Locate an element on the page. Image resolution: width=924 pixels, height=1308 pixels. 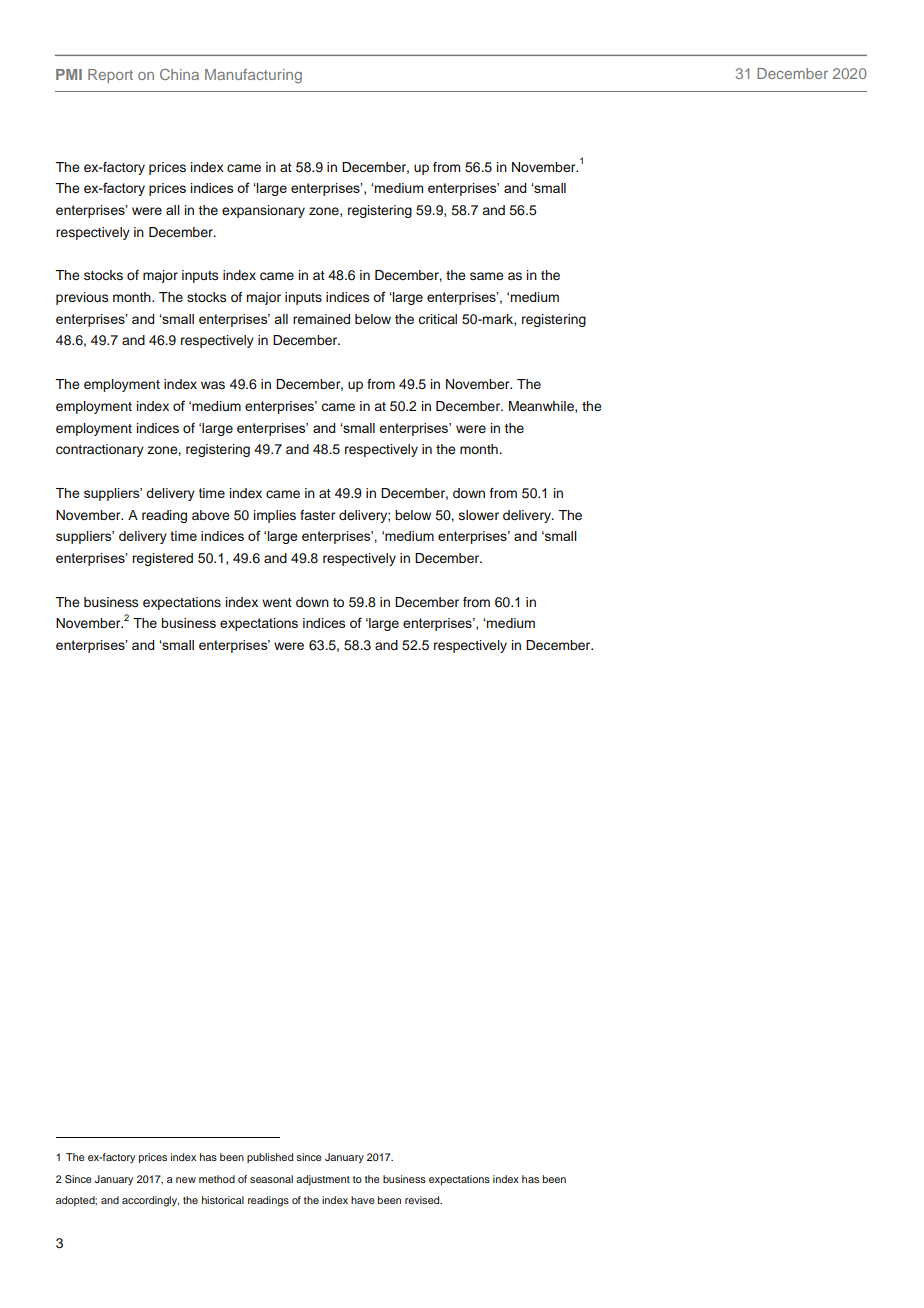
Report is located at coordinates (110, 76).
